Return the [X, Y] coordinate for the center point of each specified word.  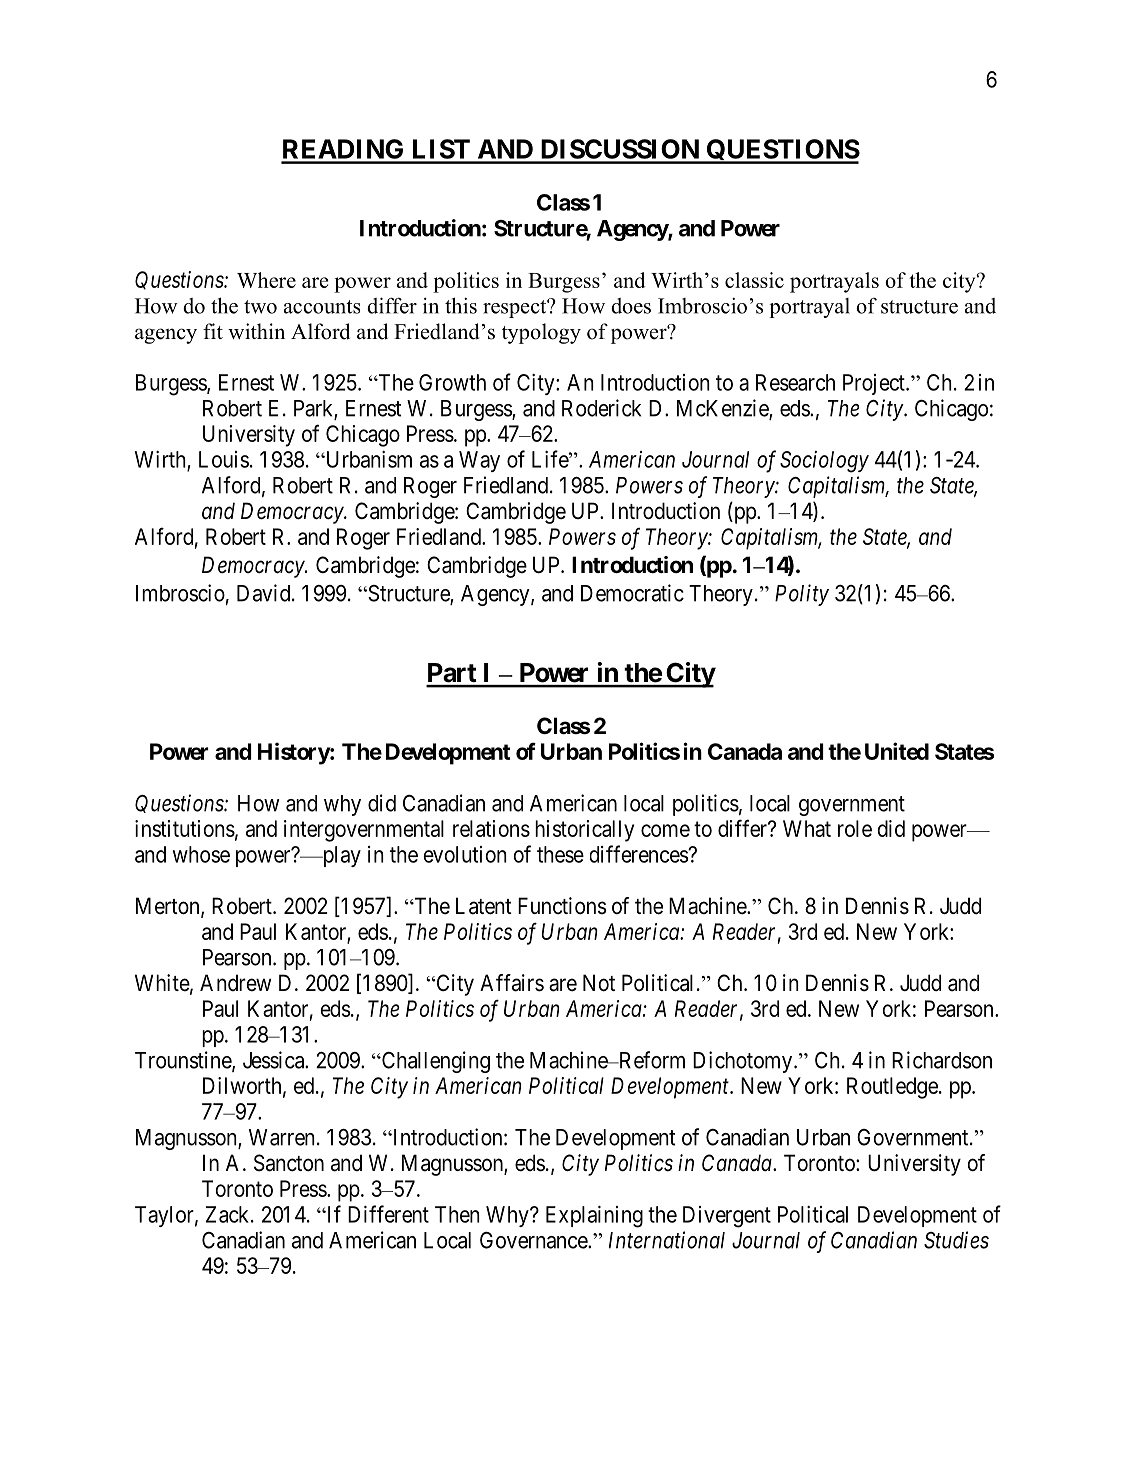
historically [584, 831]
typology [541, 333]
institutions [185, 828]
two [260, 307]
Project [875, 384]
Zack [229, 1214]
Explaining [594, 1217]
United [897, 751]
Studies [956, 1240]
